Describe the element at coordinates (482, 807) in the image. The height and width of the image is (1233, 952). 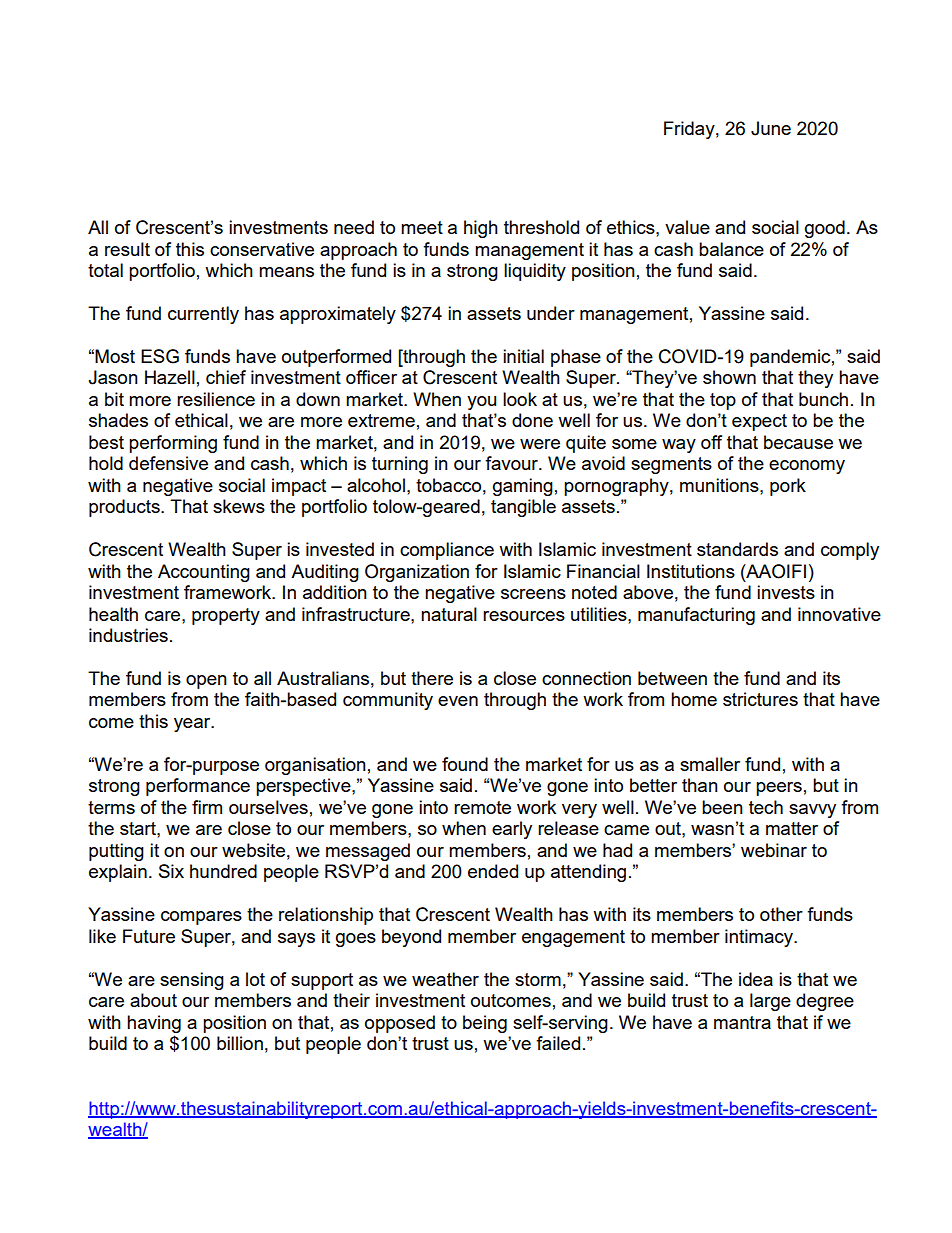
I see `remote` at that location.
